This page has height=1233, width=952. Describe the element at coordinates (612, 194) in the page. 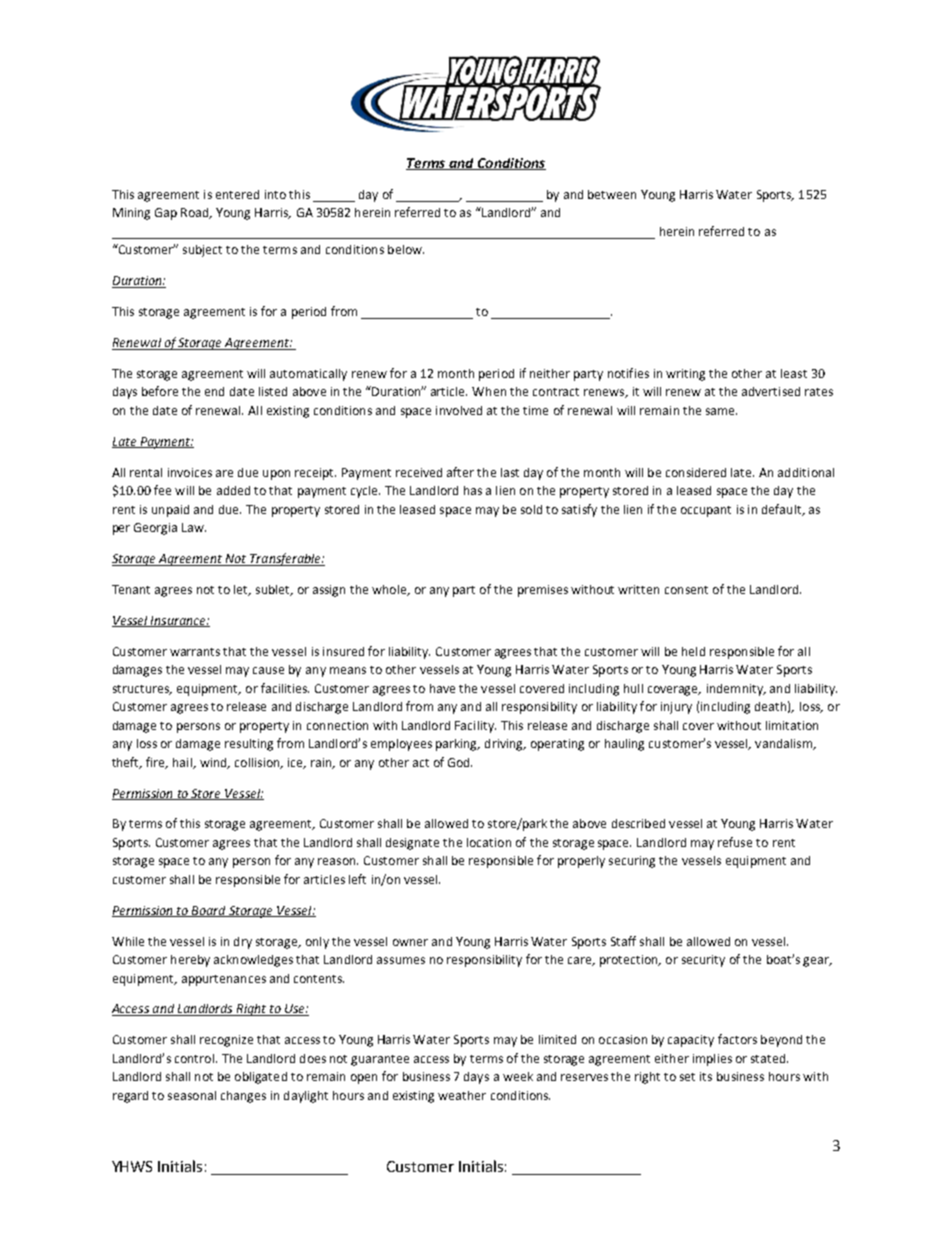

I see `between` at that location.
